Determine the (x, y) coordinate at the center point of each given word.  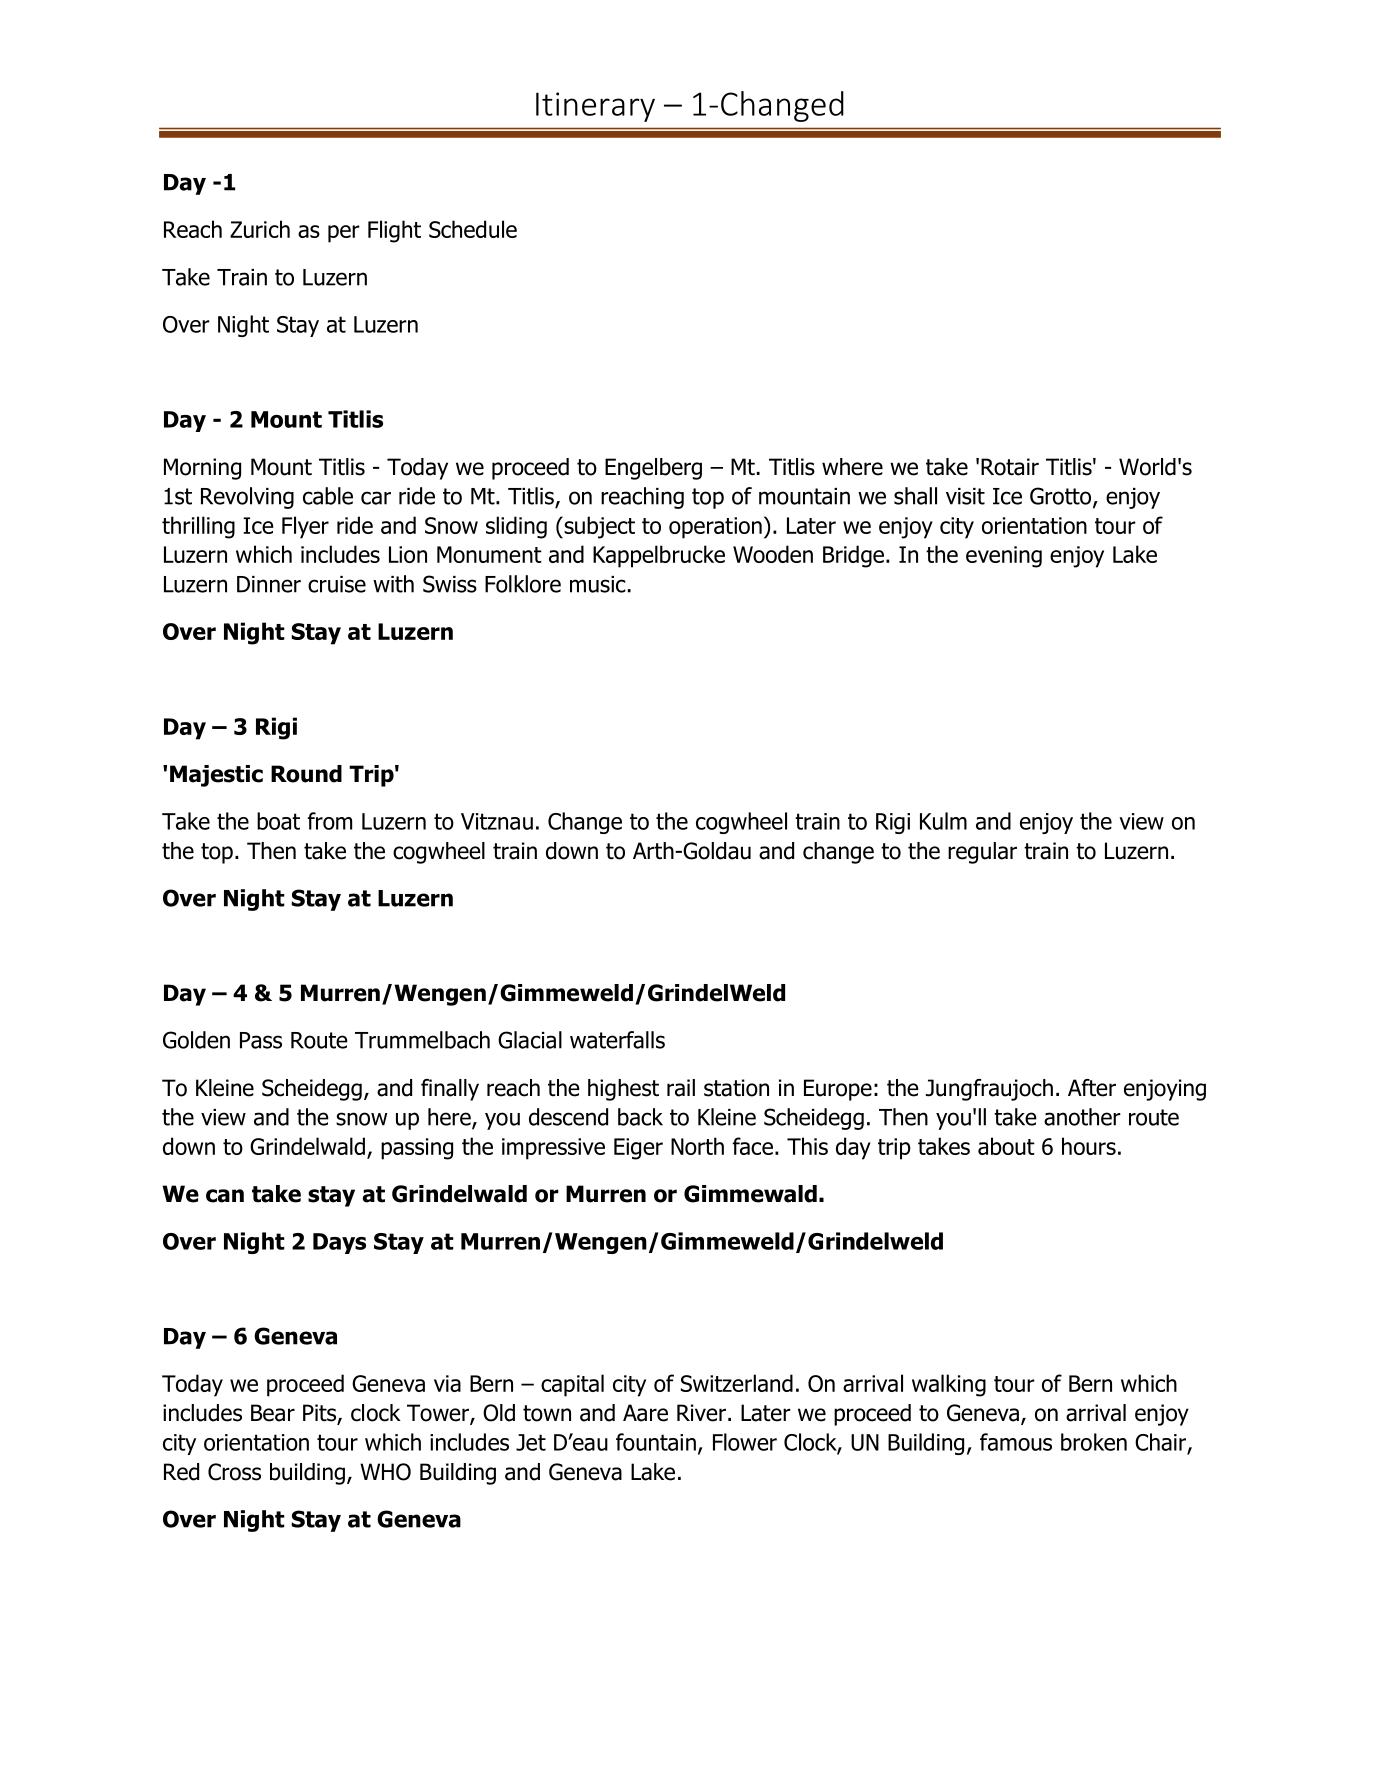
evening (1004, 557)
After (1092, 1088)
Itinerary (595, 107)
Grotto (1062, 497)
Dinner (269, 584)
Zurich (260, 229)
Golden (196, 1040)
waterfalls (617, 1040)
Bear (273, 1413)
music (598, 584)
